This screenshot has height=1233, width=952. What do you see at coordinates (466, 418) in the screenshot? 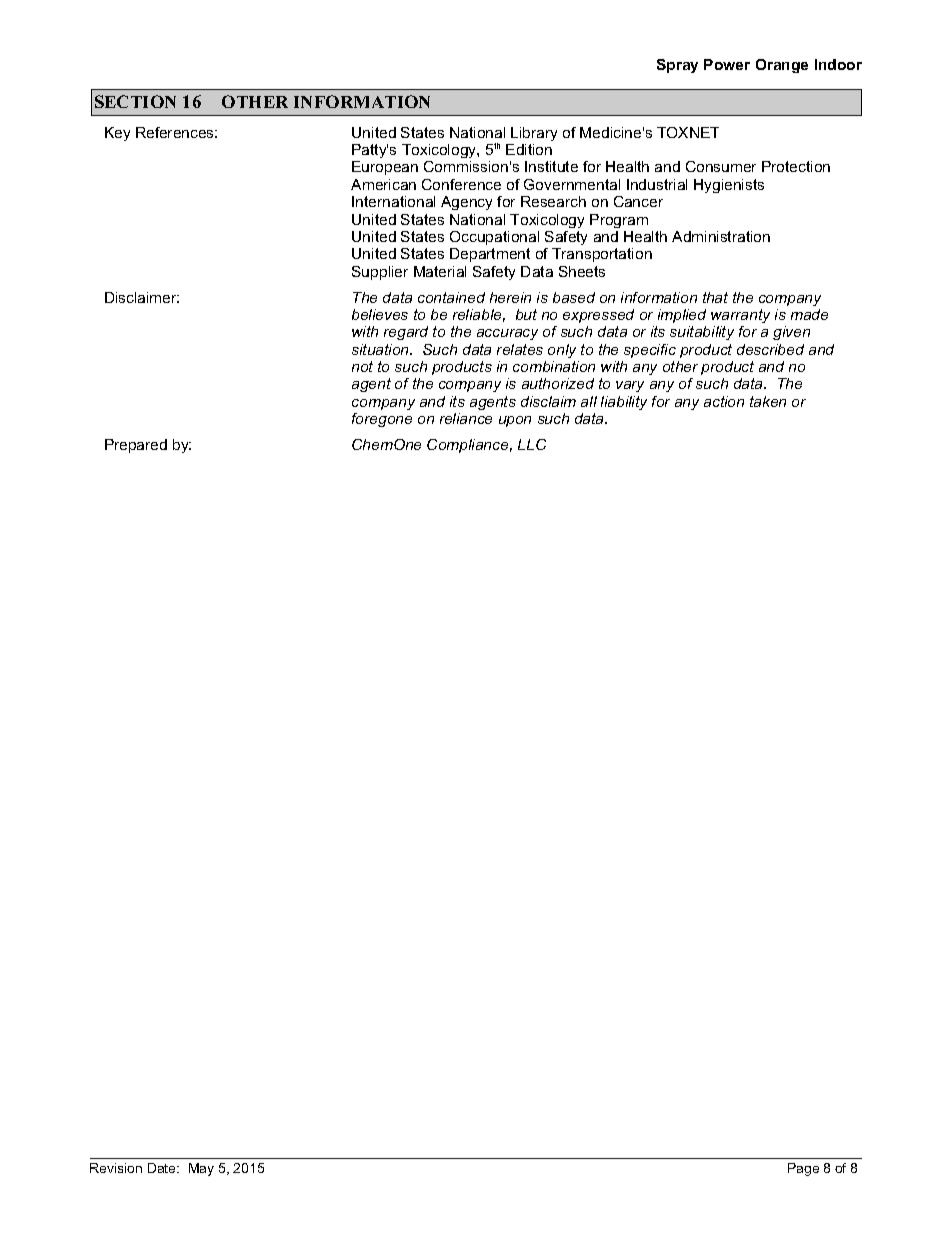
I see `reliance` at bounding box center [466, 418].
